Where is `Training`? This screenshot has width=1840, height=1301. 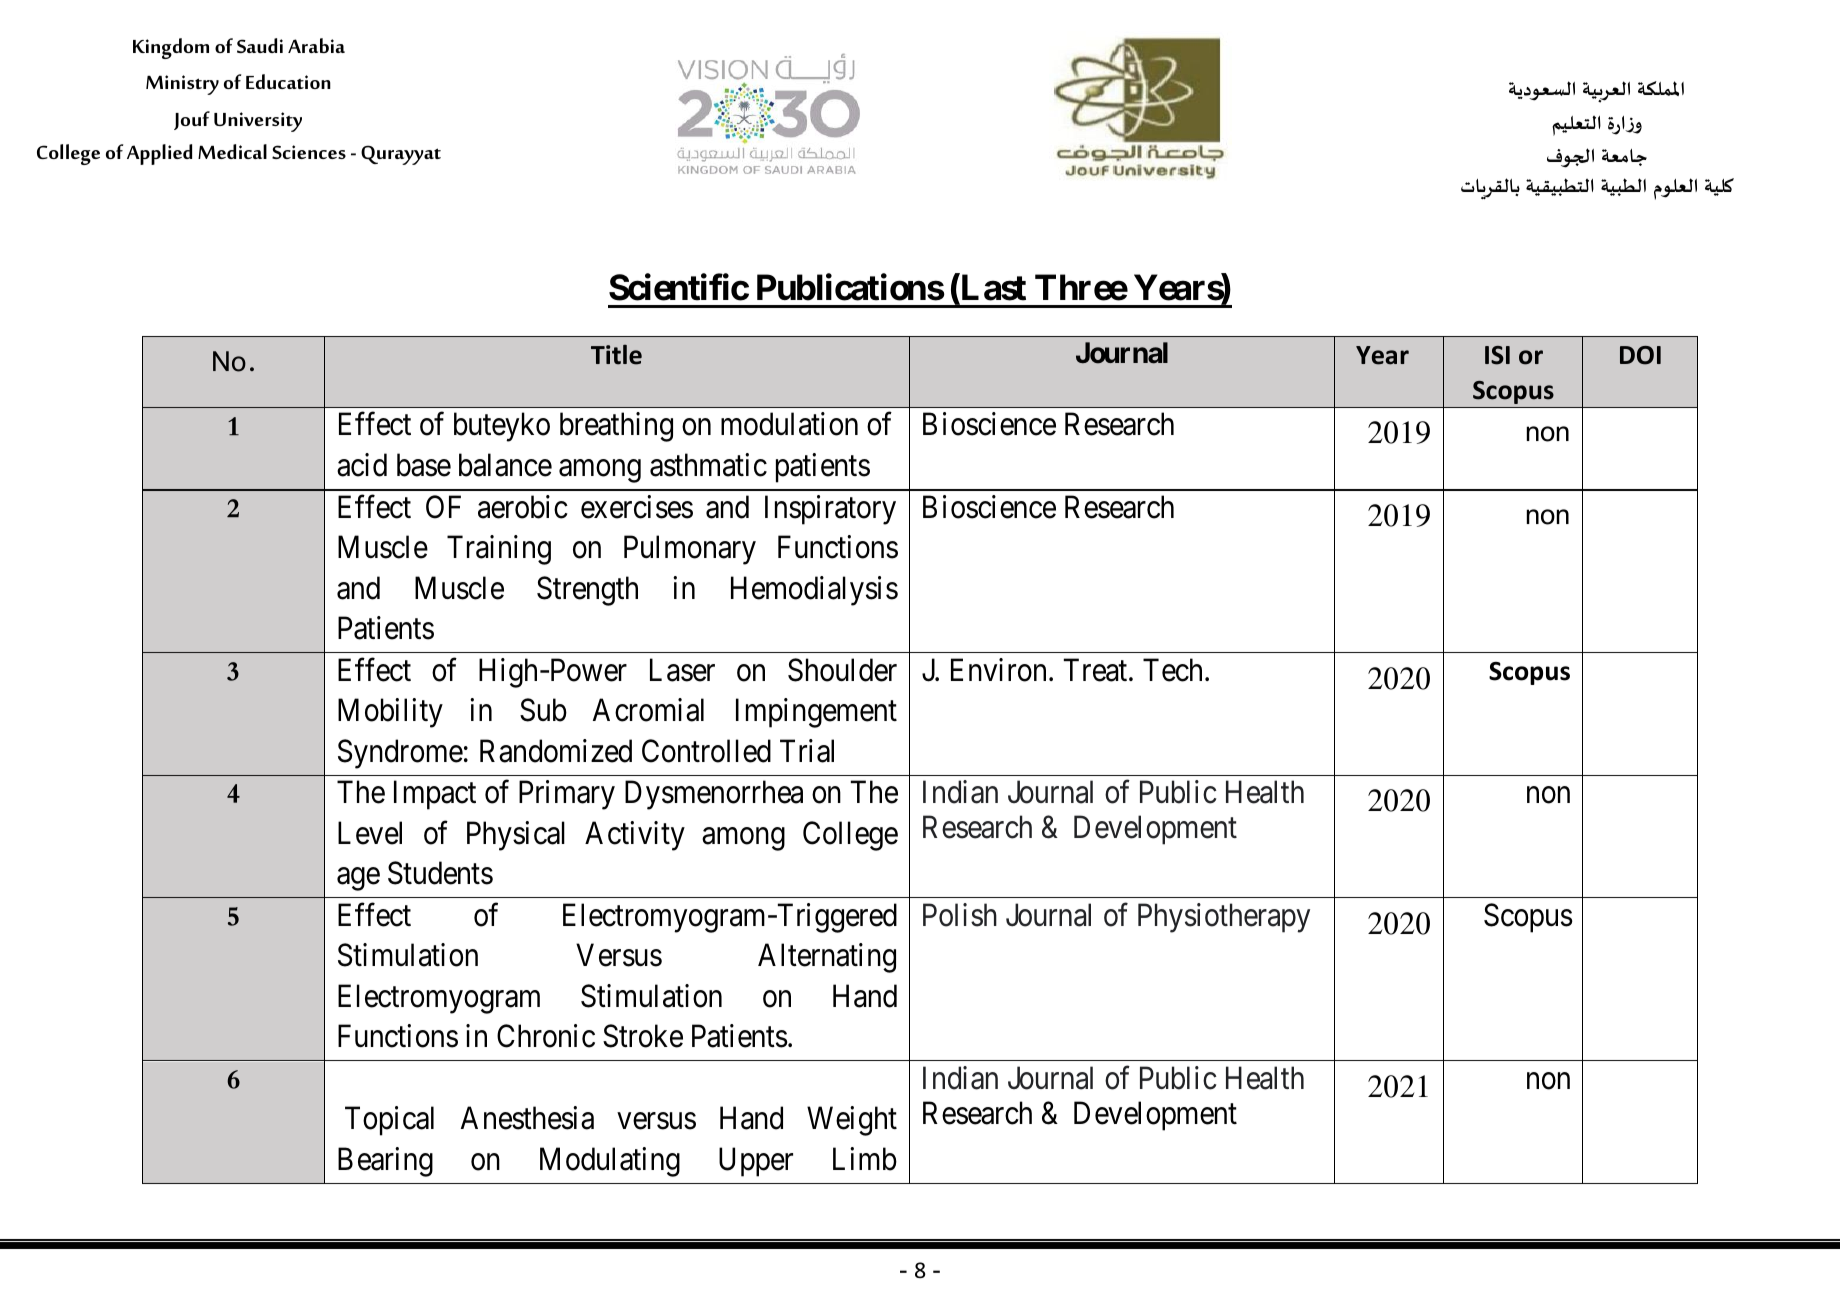
Training is located at coordinates (499, 550).
